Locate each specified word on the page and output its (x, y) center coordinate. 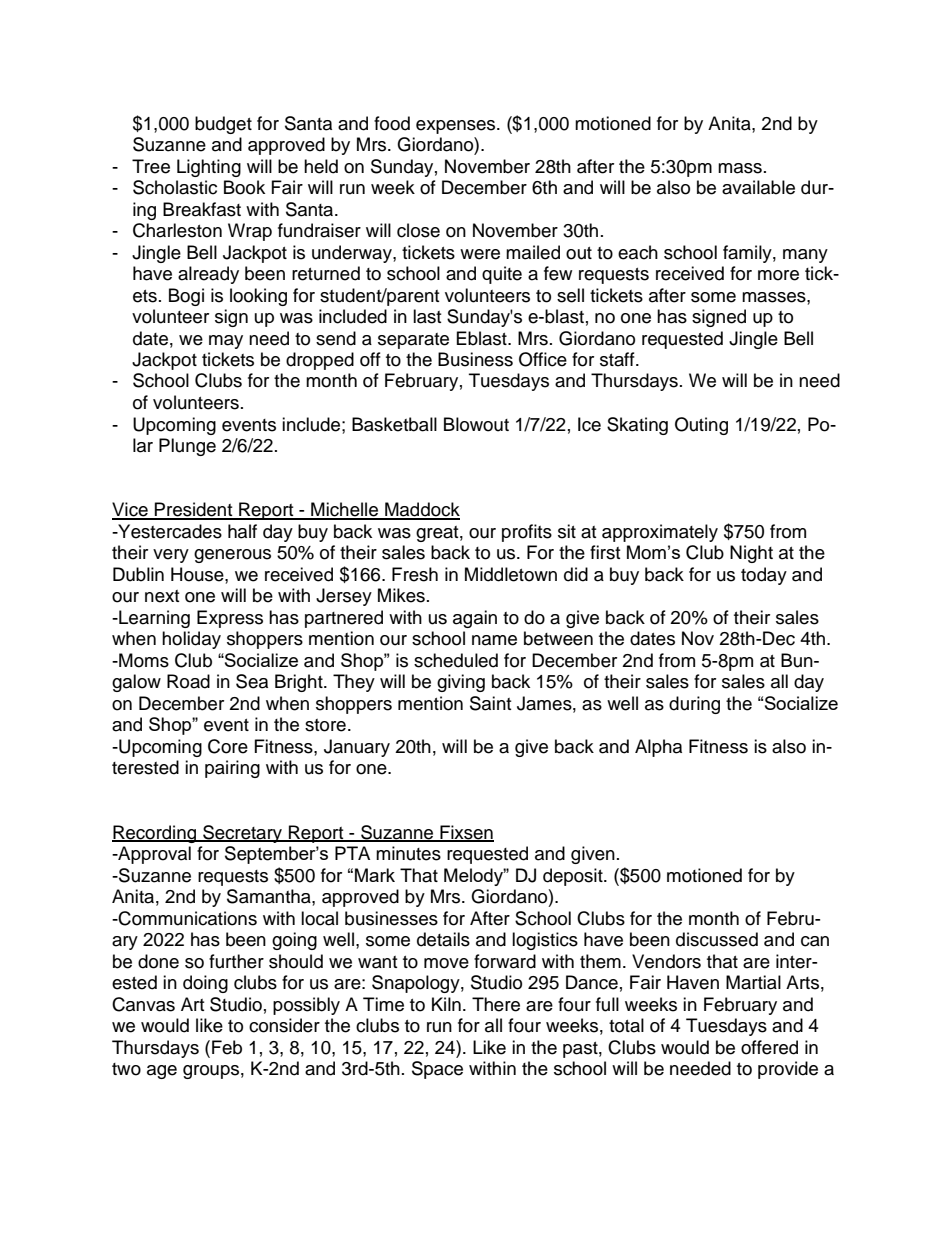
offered (769, 1047)
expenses (457, 127)
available (758, 187)
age (162, 1072)
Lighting (209, 168)
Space (437, 1070)
